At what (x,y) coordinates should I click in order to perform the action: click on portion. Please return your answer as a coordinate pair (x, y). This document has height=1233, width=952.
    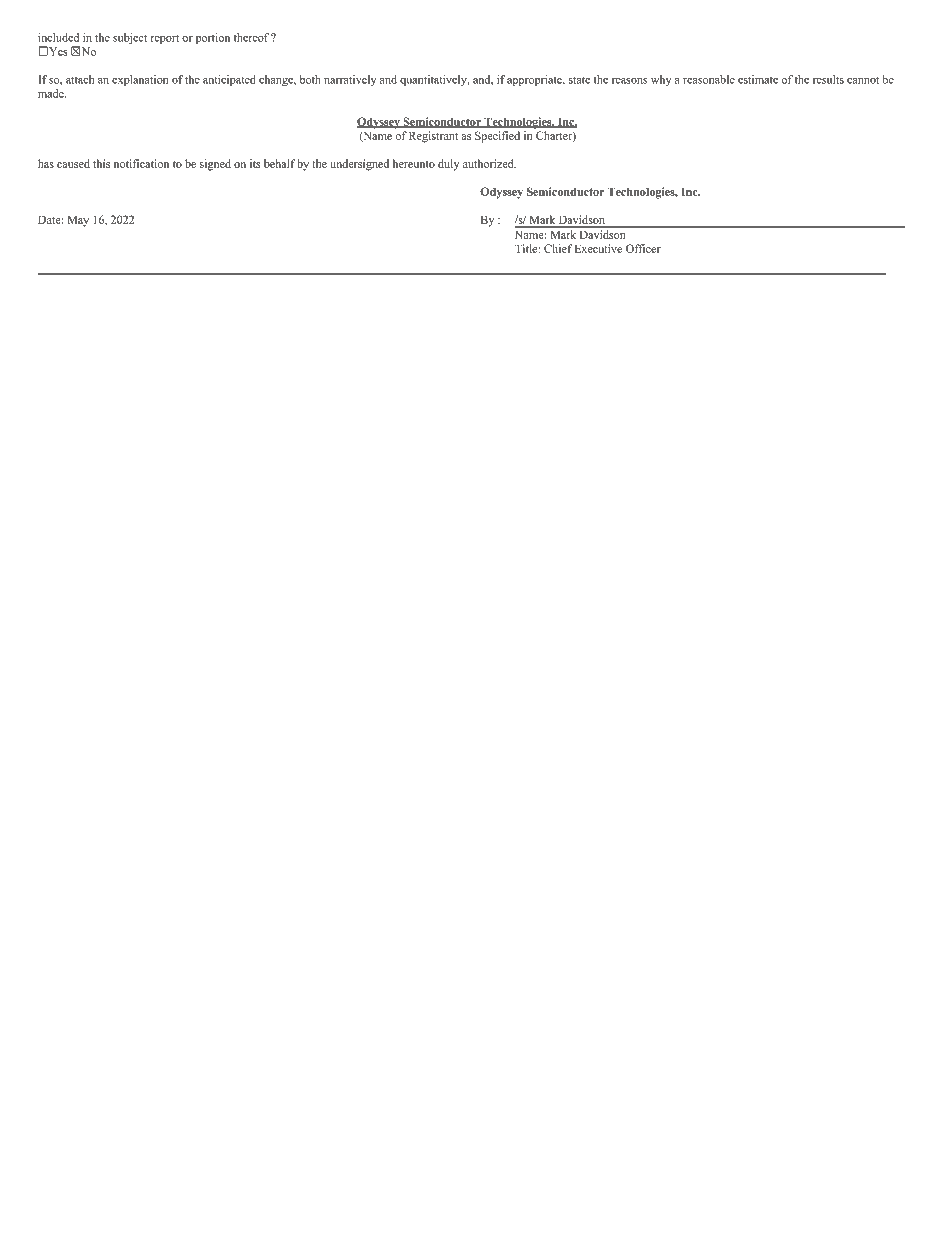
    Looking at the image, I should click on (213, 38).
